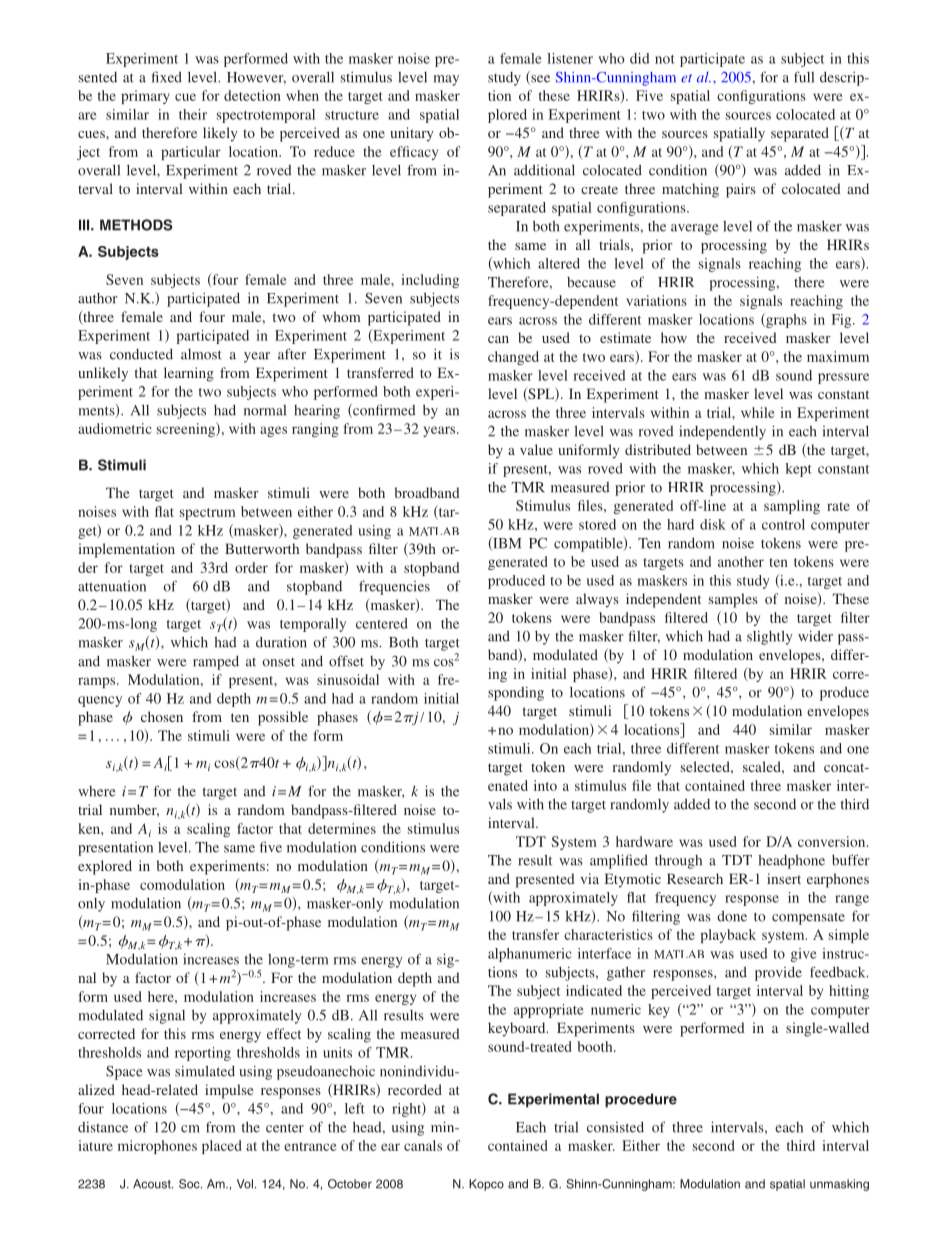 Image resolution: width=952 pixels, height=1233 pixels. Describe the element at coordinates (770, 638) in the page. I see `slightly` at that location.
